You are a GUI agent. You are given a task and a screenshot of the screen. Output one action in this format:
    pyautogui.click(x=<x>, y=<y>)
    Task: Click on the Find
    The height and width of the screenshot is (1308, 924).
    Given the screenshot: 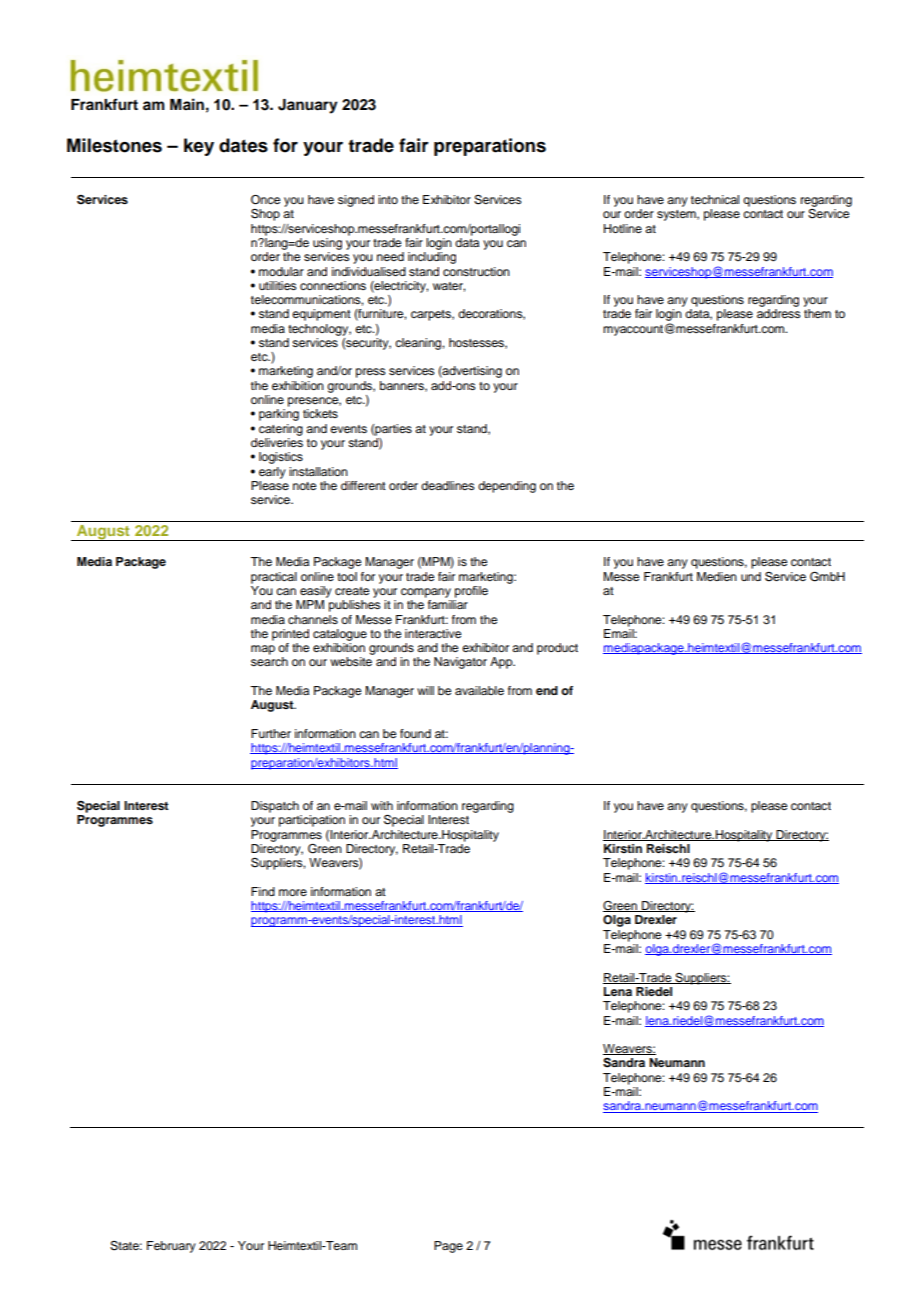 What is the action you would take?
    pyautogui.click(x=263, y=891)
